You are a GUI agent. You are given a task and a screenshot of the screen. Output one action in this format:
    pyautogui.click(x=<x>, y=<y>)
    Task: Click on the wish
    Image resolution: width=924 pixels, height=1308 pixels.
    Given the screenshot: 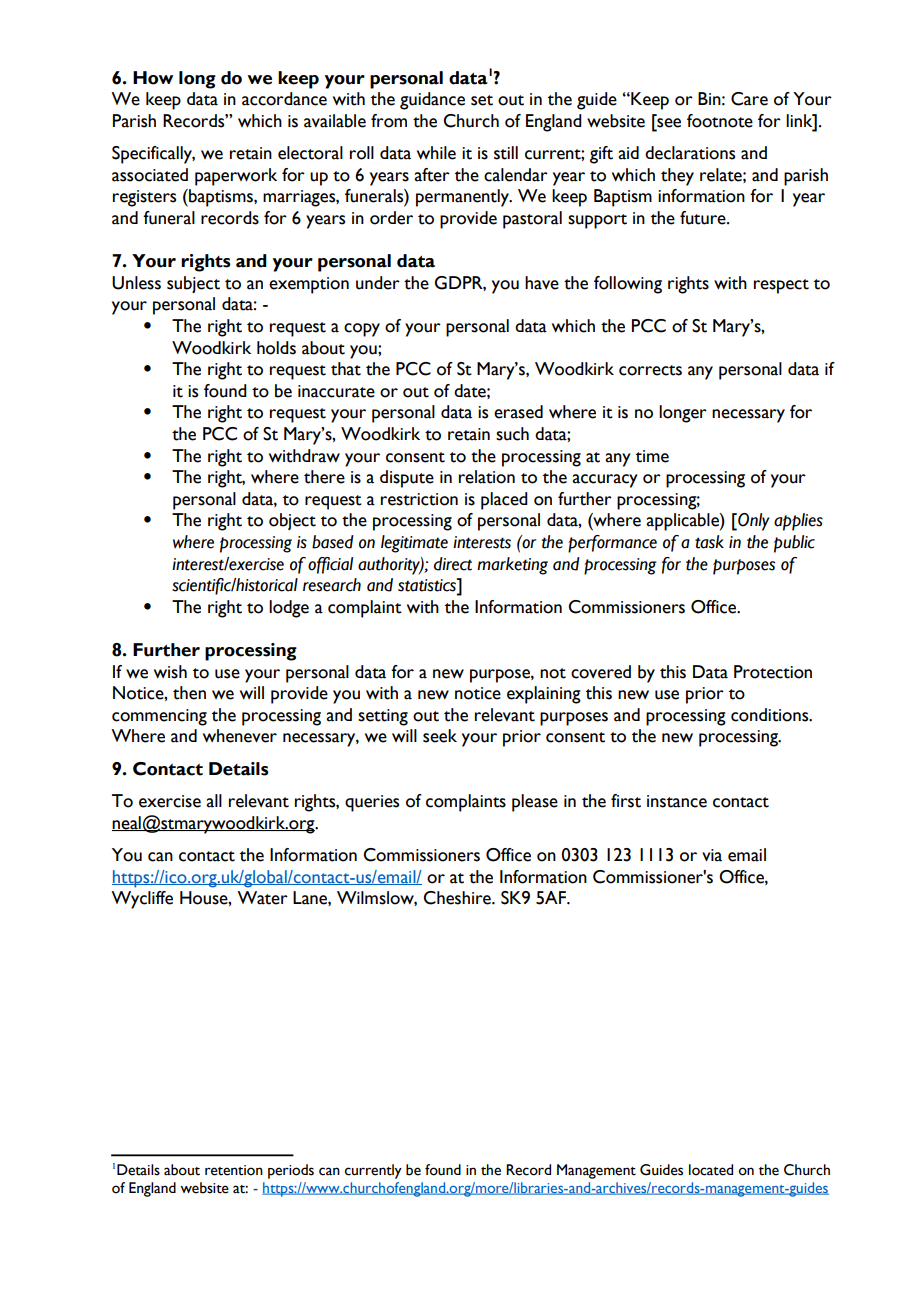 What is the action you would take?
    pyautogui.click(x=170, y=672)
